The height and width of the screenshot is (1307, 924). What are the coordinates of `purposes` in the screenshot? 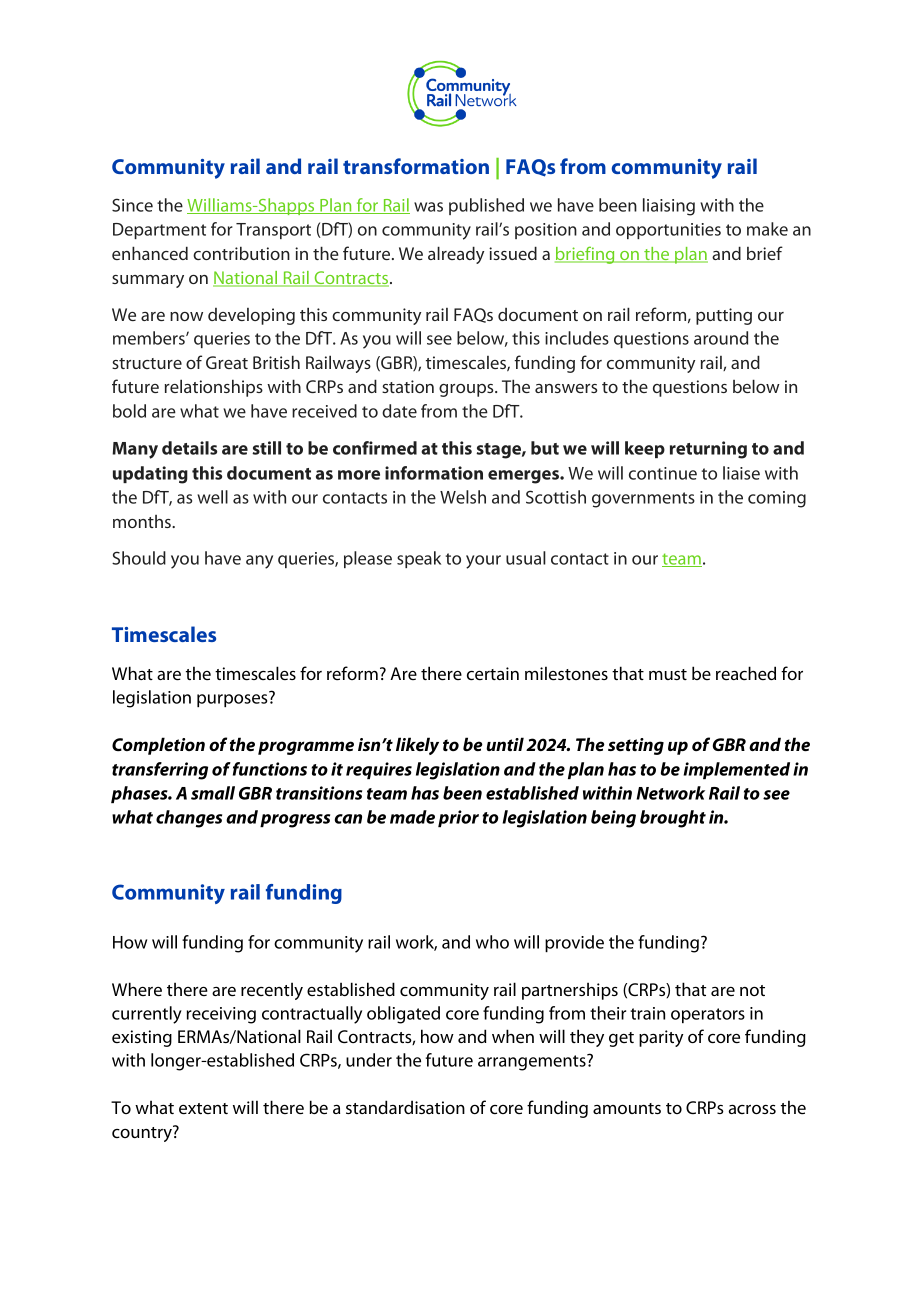 It's located at (233, 699).
